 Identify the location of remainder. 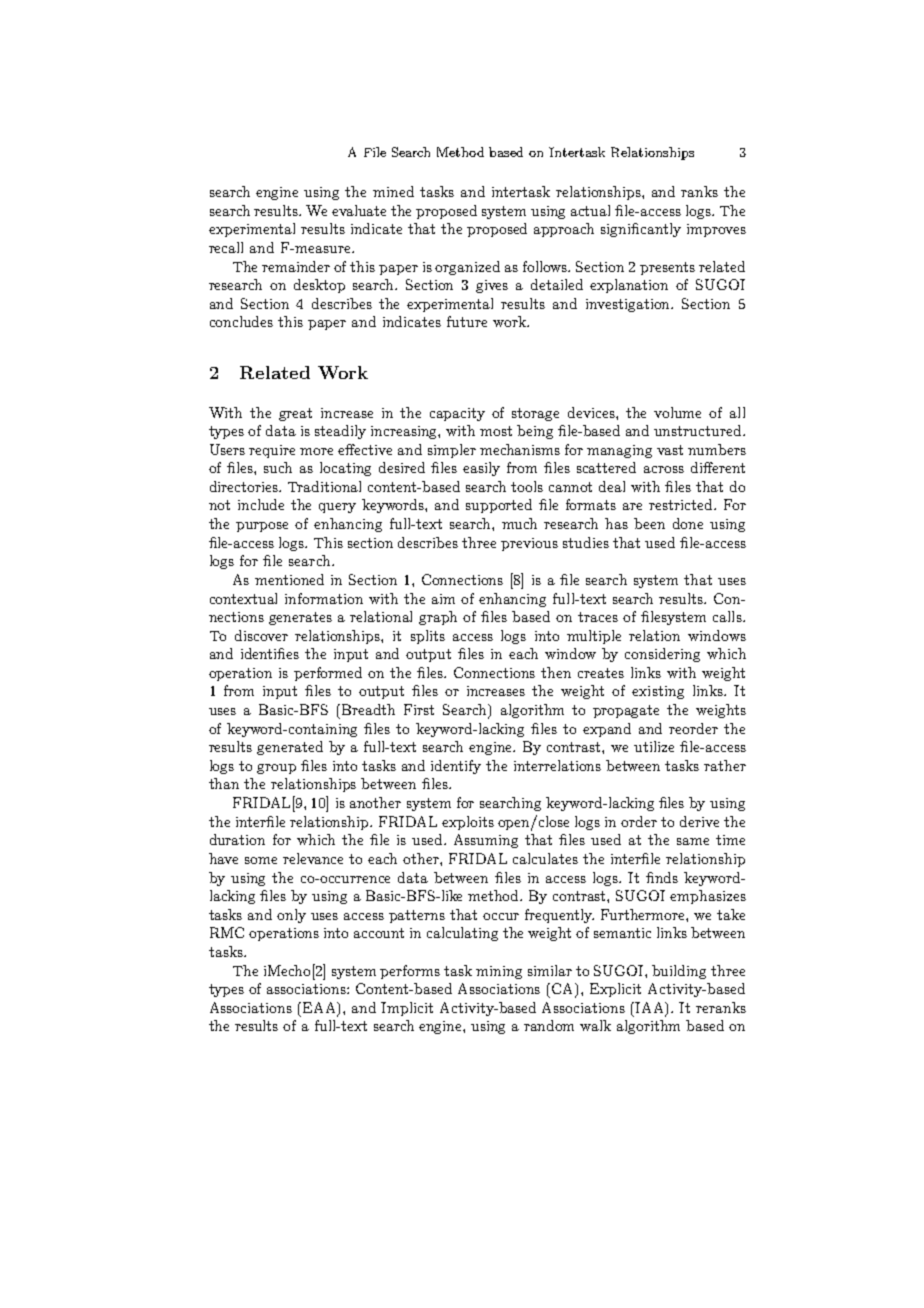
(296, 266).
